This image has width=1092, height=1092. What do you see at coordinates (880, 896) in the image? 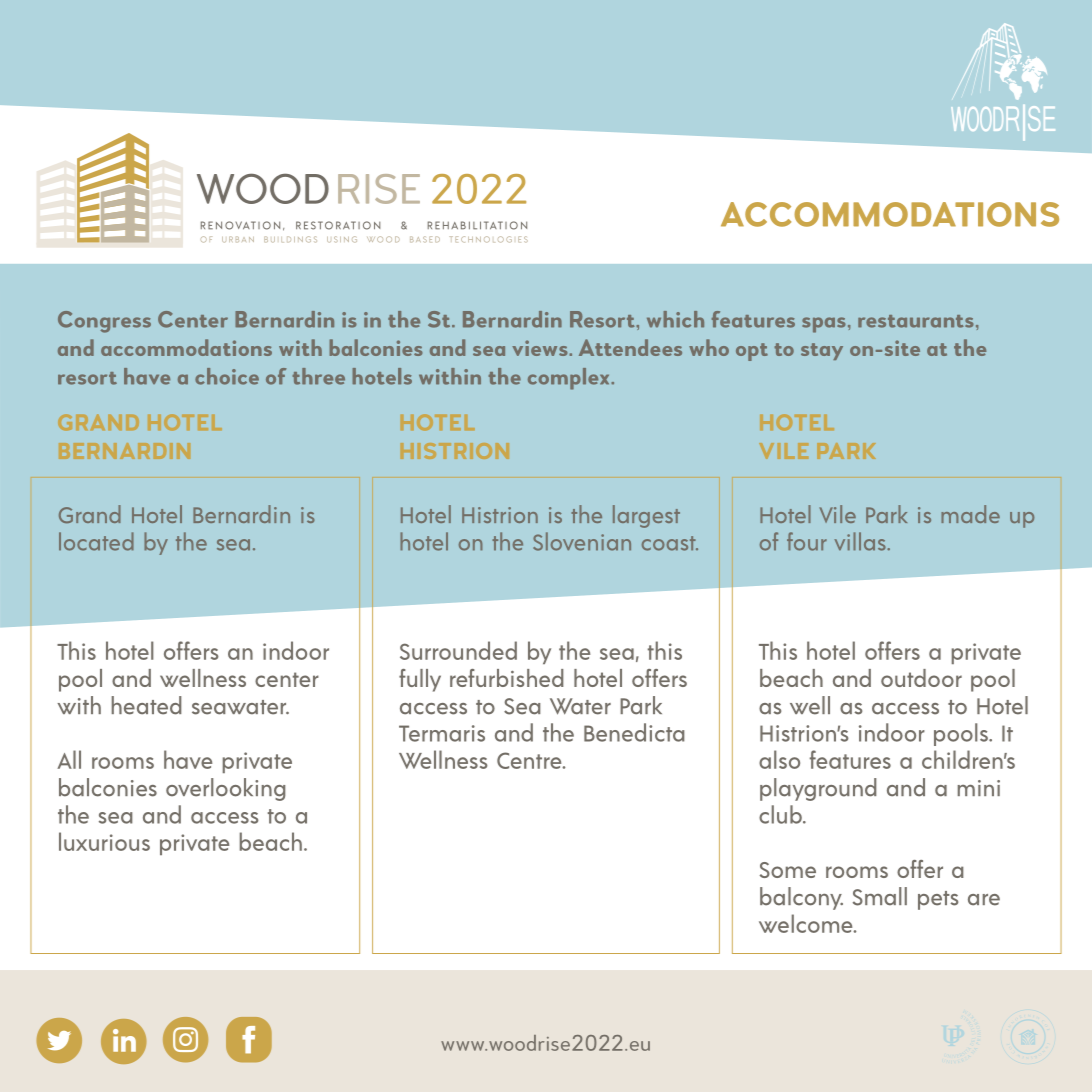
I see `Small` at bounding box center [880, 896].
